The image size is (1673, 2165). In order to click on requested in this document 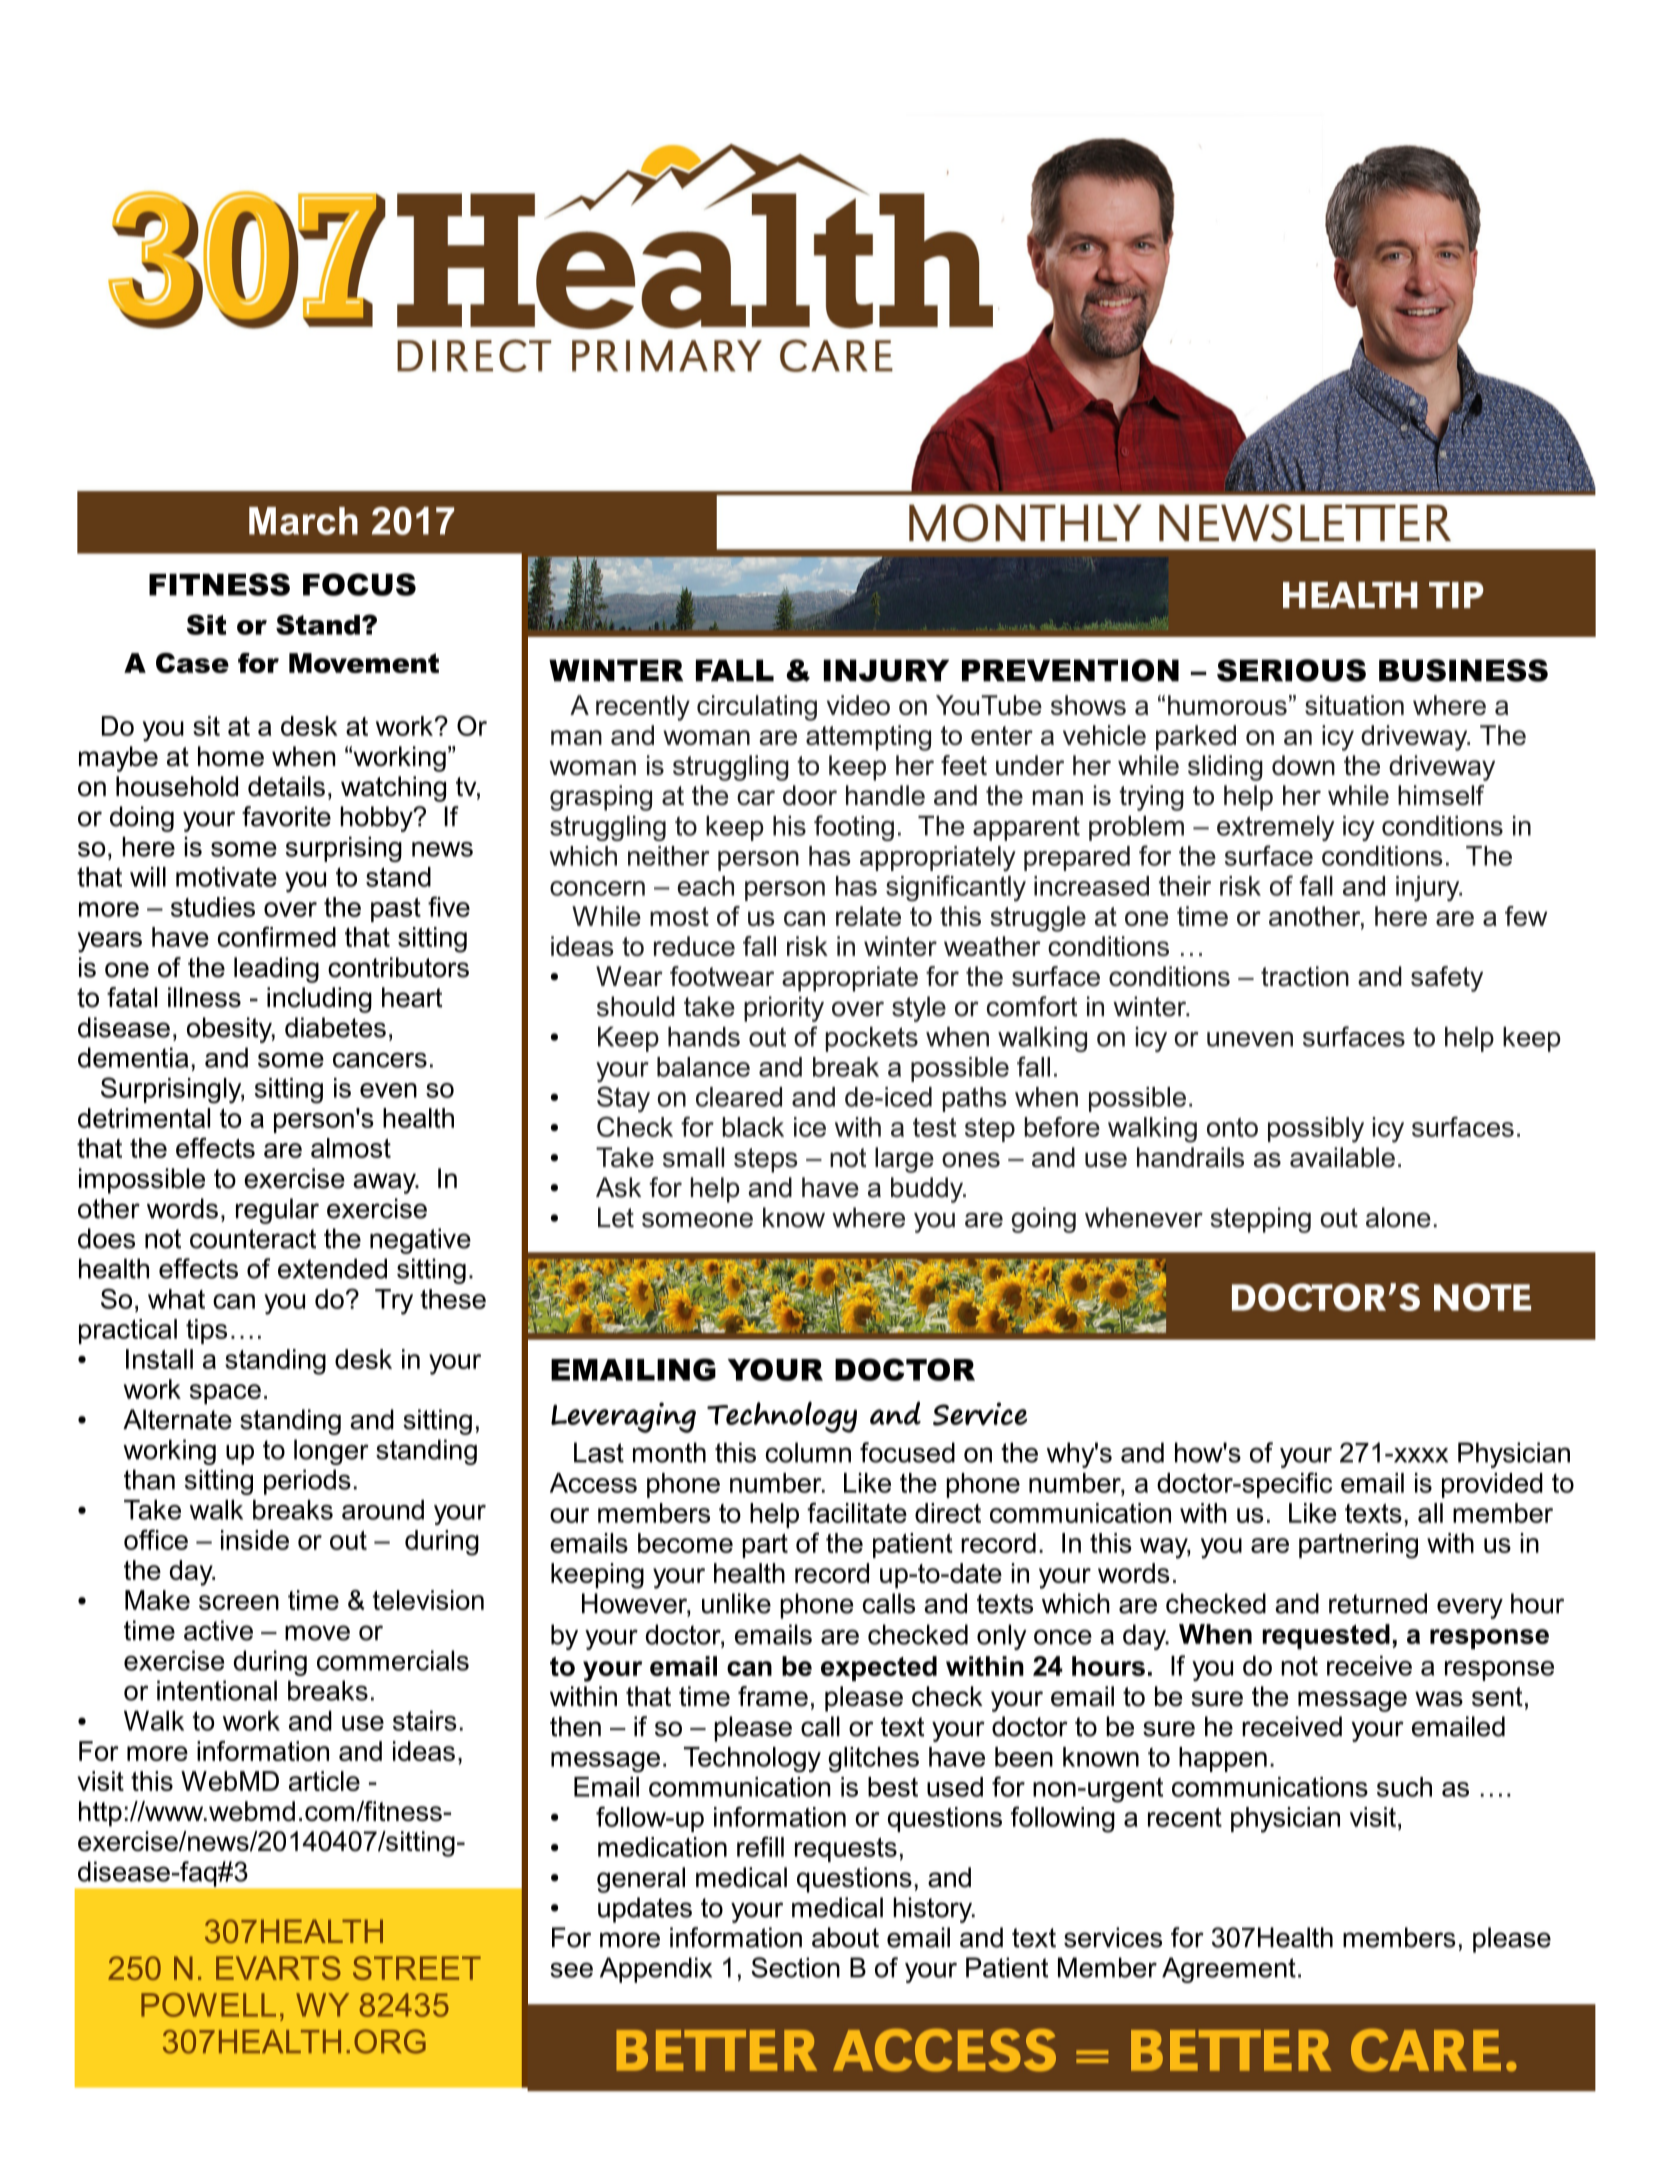, I will do `click(1326, 1636)`.
